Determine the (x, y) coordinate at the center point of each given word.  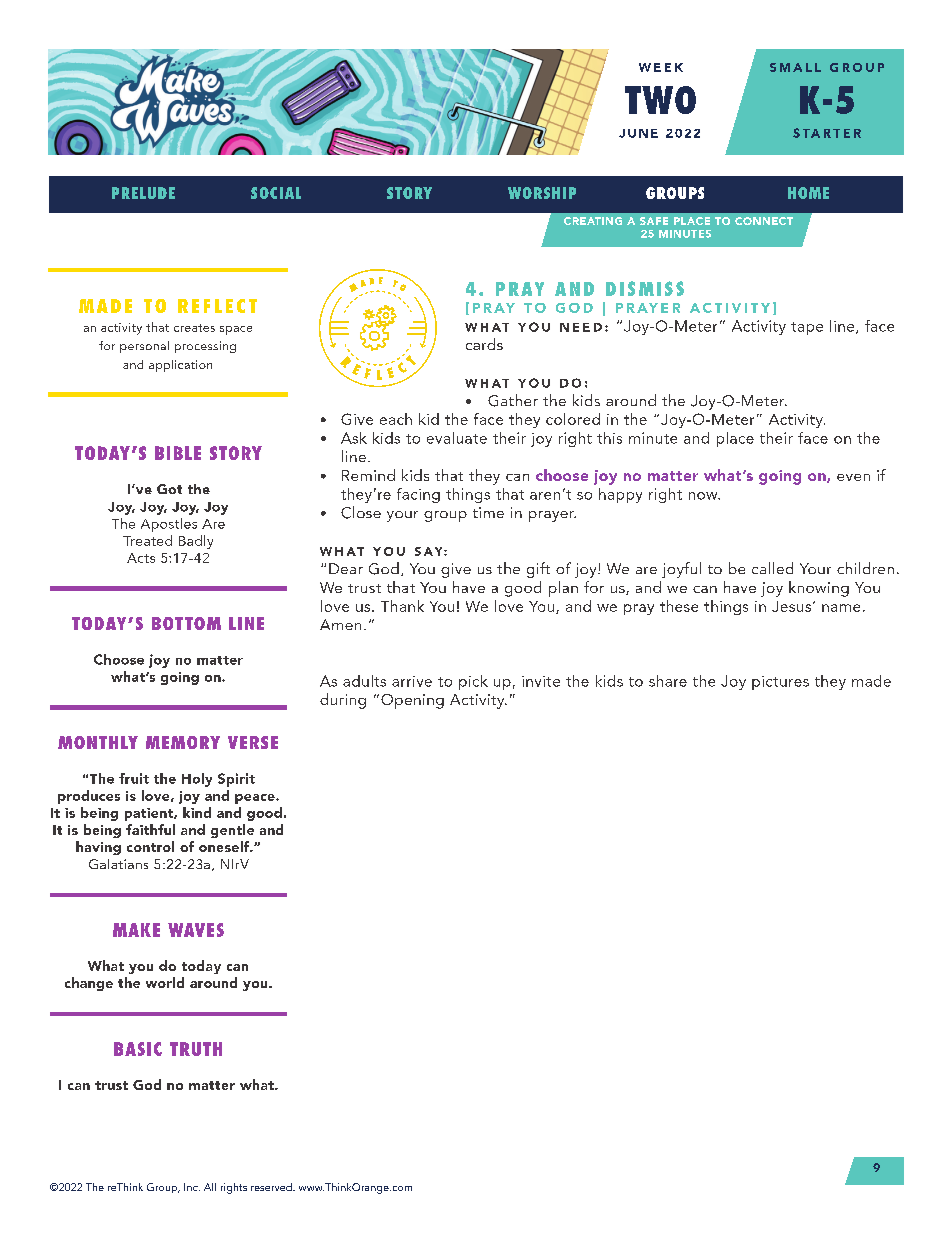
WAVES (196, 930)
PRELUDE (143, 193)
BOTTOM (186, 623)
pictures (780, 683)
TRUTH (196, 1049)
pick (473, 682)
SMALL (795, 67)
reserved (272, 1187)
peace (256, 799)
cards (484, 344)
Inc (192, 1187)
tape (807, 328)
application (180, 366)
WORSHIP (542, 193)
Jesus (791, 606)
